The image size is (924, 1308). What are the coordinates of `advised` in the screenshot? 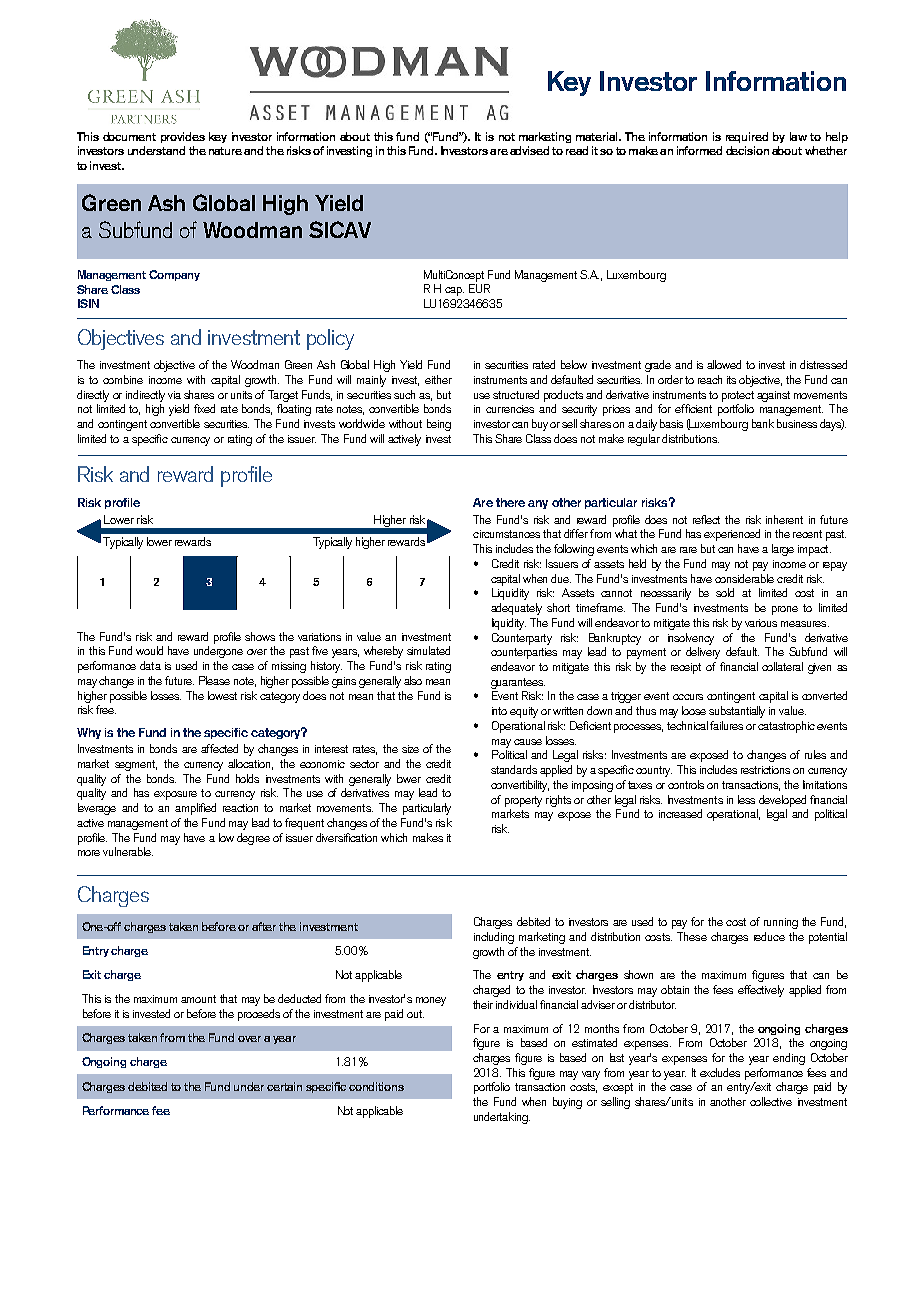 It's located at (529, 150).
